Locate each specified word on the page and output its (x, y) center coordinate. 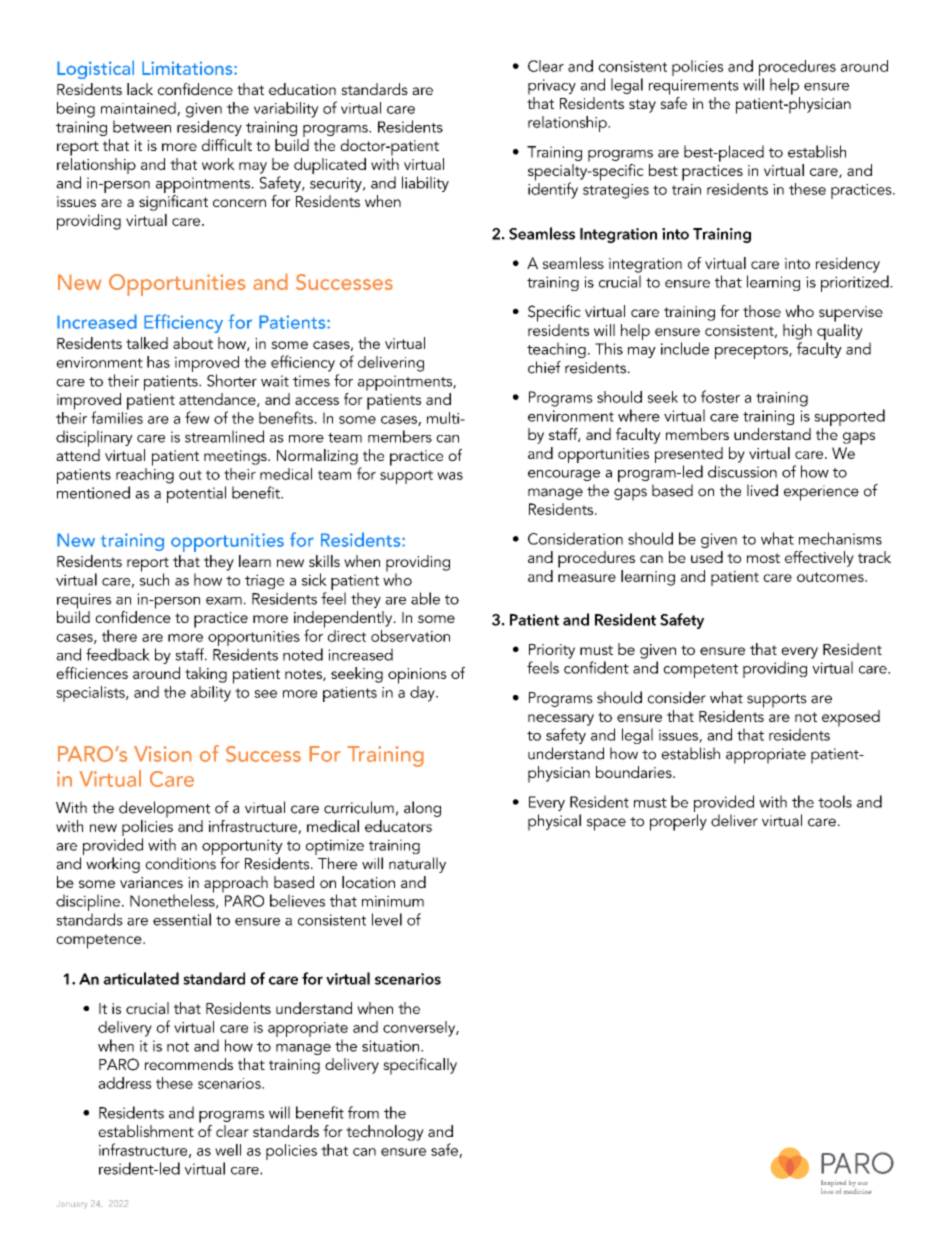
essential (182, 919)
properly (678, 822)
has (158, 362)
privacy (552, 87)
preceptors (752, 352)
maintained (139, 109)
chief (544, 367)
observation (410, 636)
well (228, 1150)
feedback (118, 654)
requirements (694, 87)
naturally (417, 865)
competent (700, 671)
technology (385, 1133)
